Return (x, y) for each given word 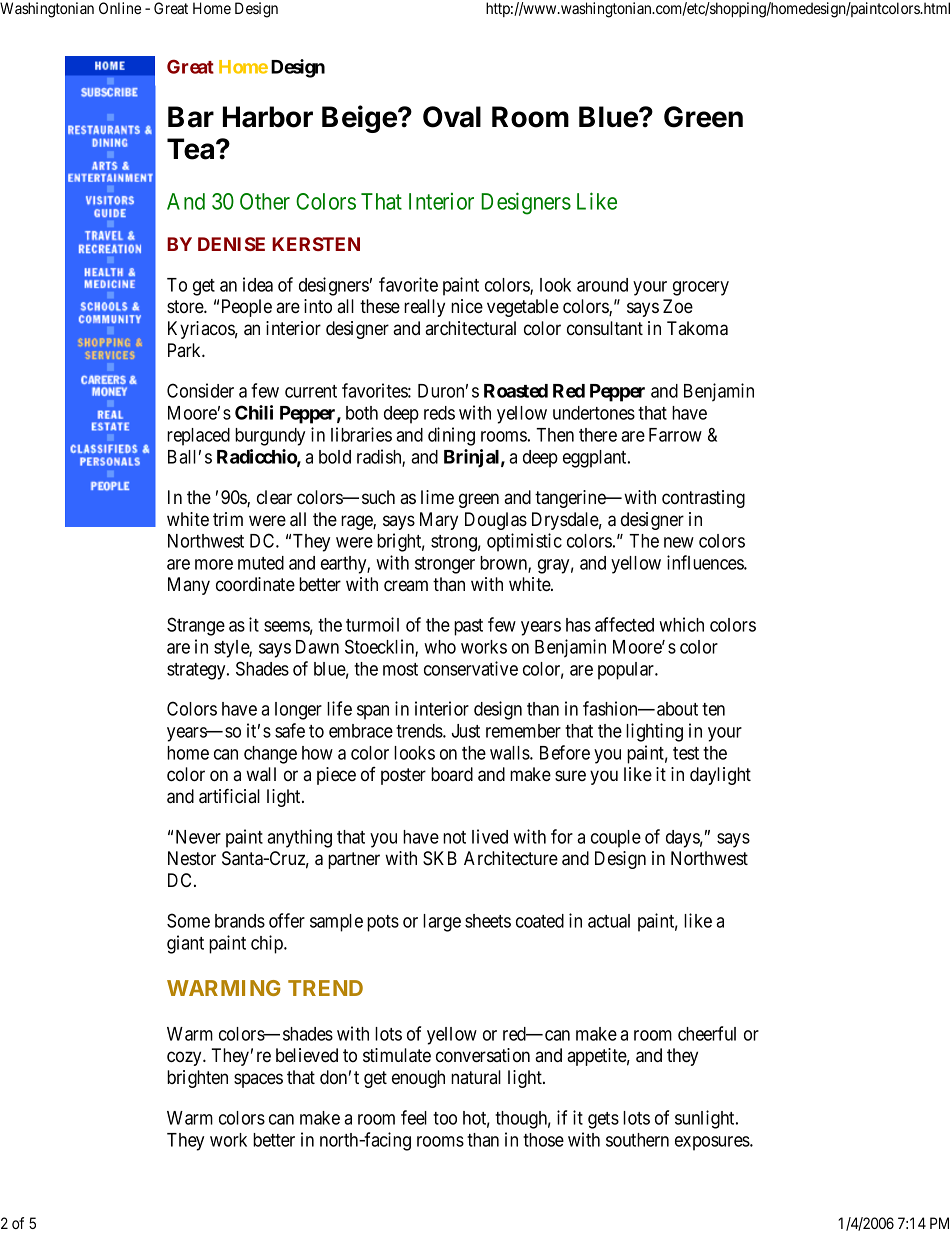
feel (414, 1117)
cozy (185, 1058)
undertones (594, 413)
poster (403, 776)
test (686, 753)
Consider (200, 390)
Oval (452, 117)
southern (637, 1140)
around (602, 285)
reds (439, 413)
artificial (229, 796)
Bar (191, 117)
